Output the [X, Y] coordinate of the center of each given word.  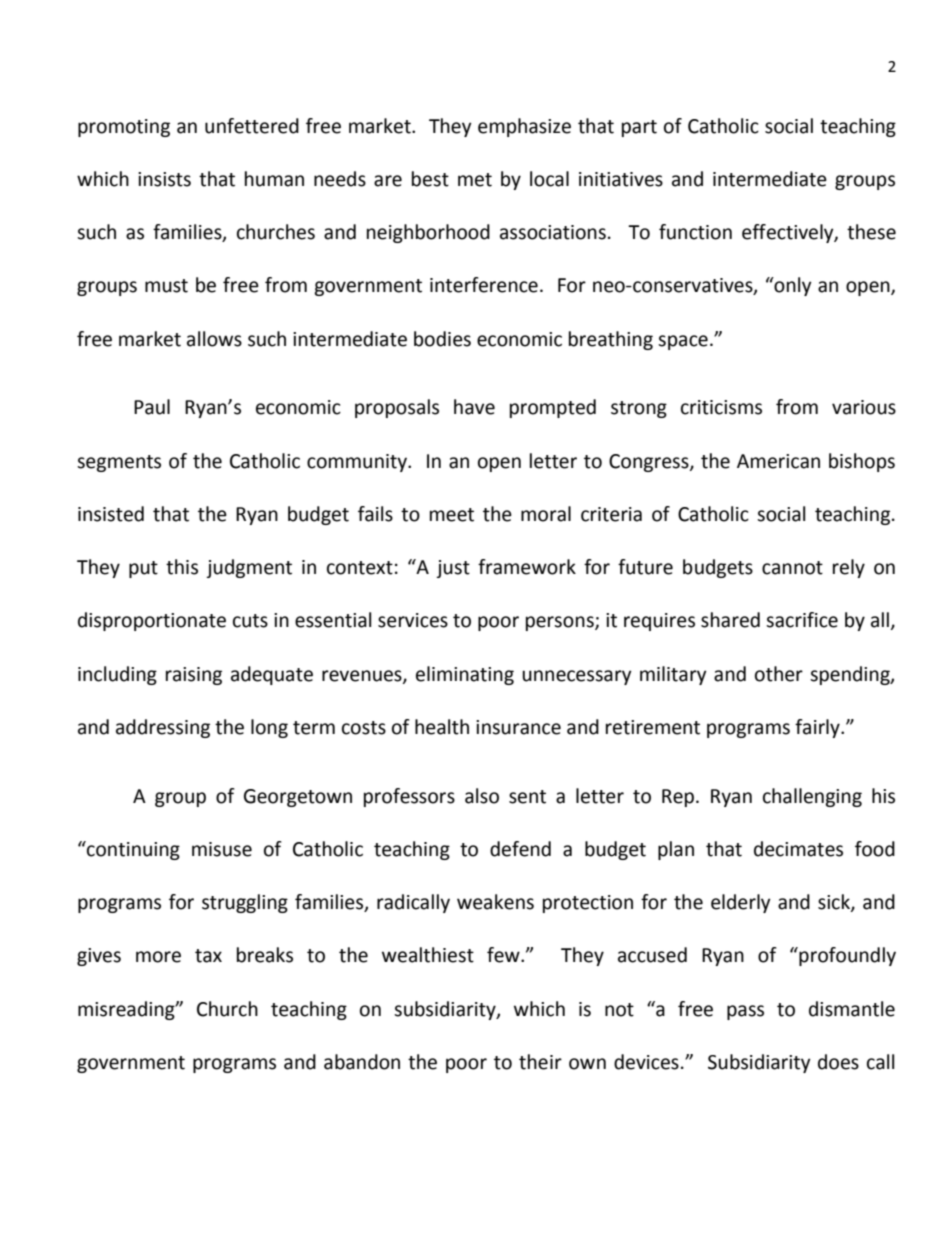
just [453, 569]
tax [208, 956]
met [475, 180]
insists [164, 179]
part [639, 128]
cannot [792, 568]
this [182, 567]
